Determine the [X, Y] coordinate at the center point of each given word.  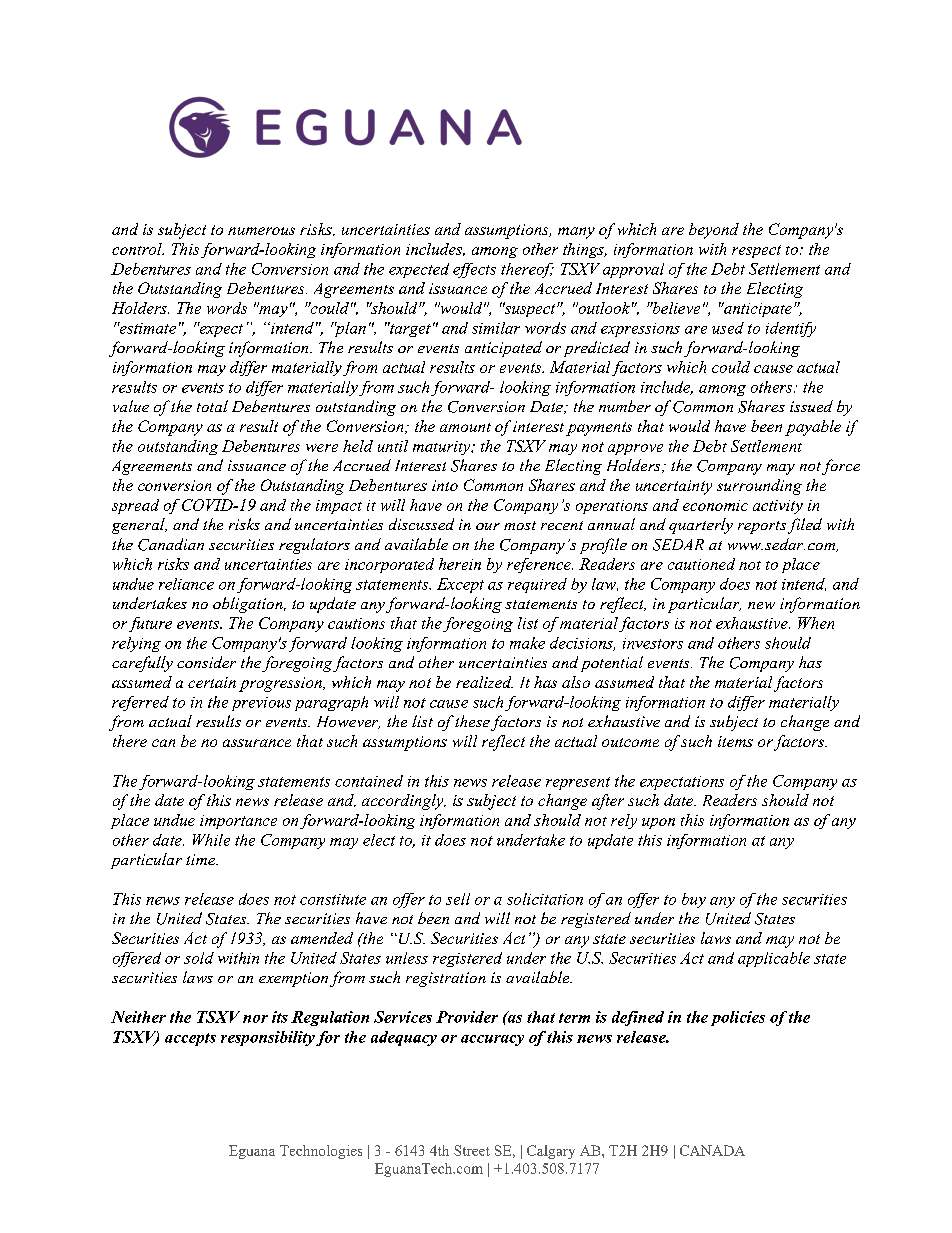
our [488, 526]
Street [472, 1150]
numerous [261, 231]
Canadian [171, 544]
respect [756, 251]
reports [762, 527]
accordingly [404, 802]
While [211, 840]
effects [474, 270]
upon [658, 823]
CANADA [712, 1150]
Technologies [321, 1152]
